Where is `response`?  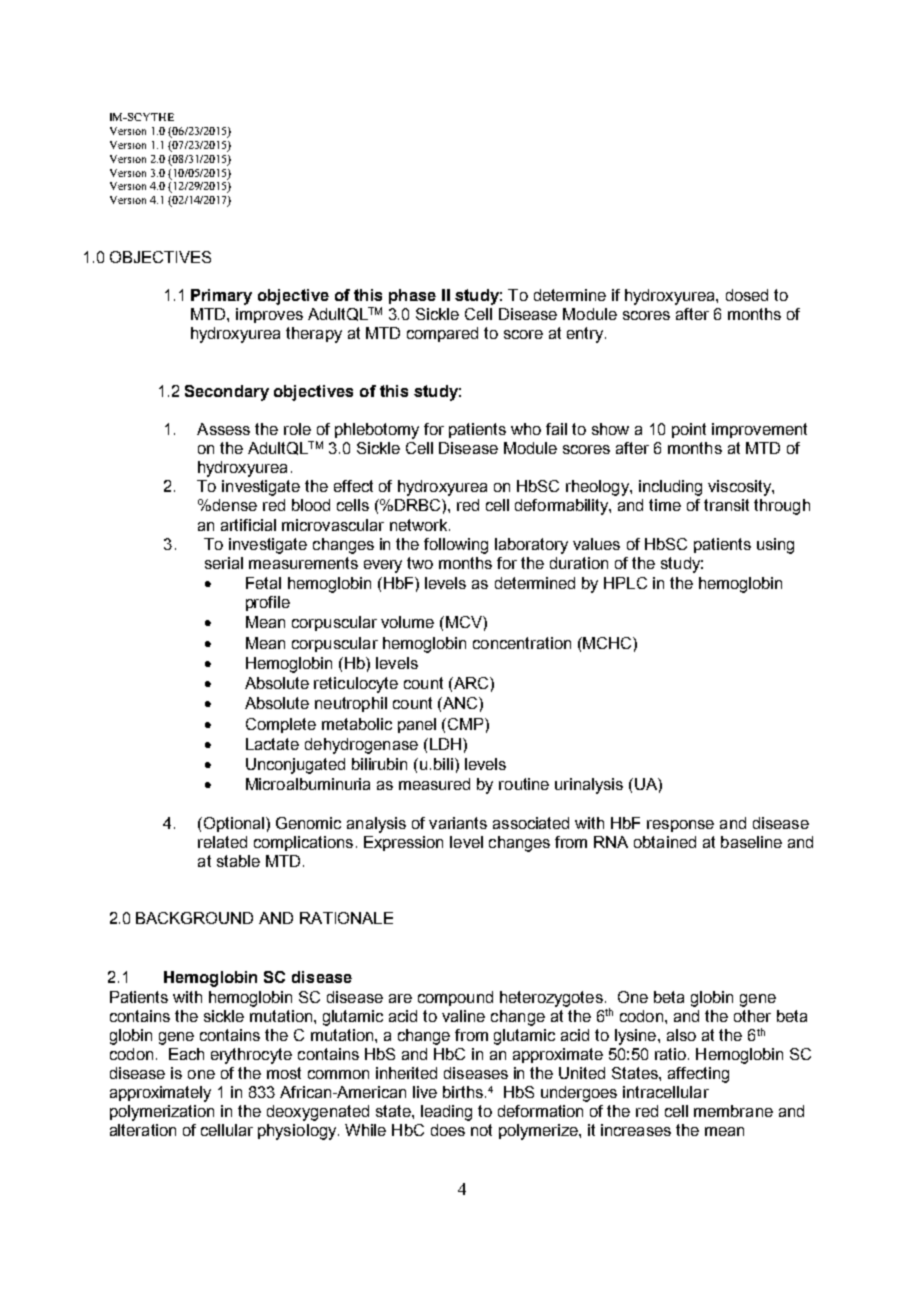
response is located at coordinates (680, 826).
